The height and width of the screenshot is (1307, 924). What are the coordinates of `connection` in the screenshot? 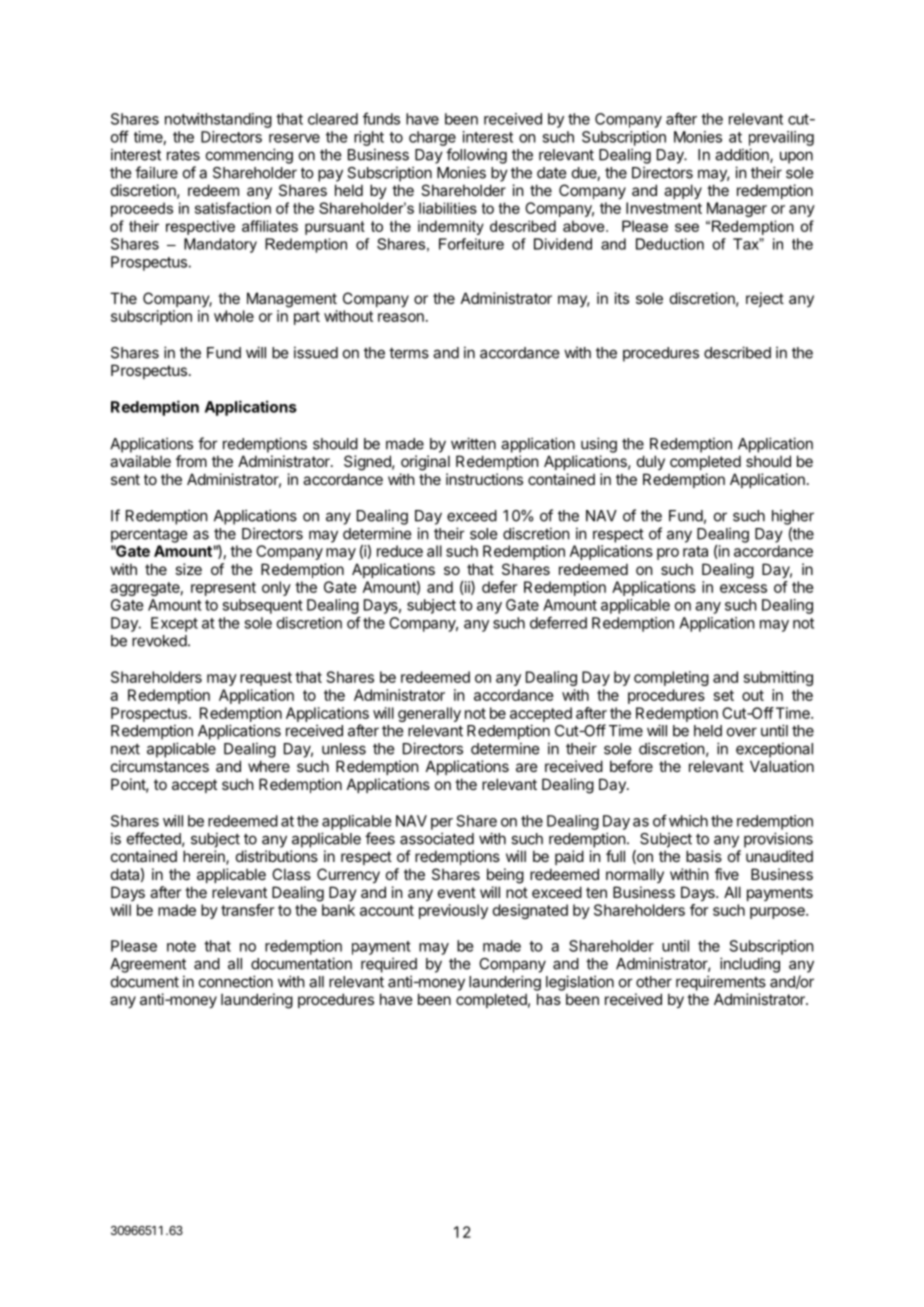 It's located at (236, 981).
